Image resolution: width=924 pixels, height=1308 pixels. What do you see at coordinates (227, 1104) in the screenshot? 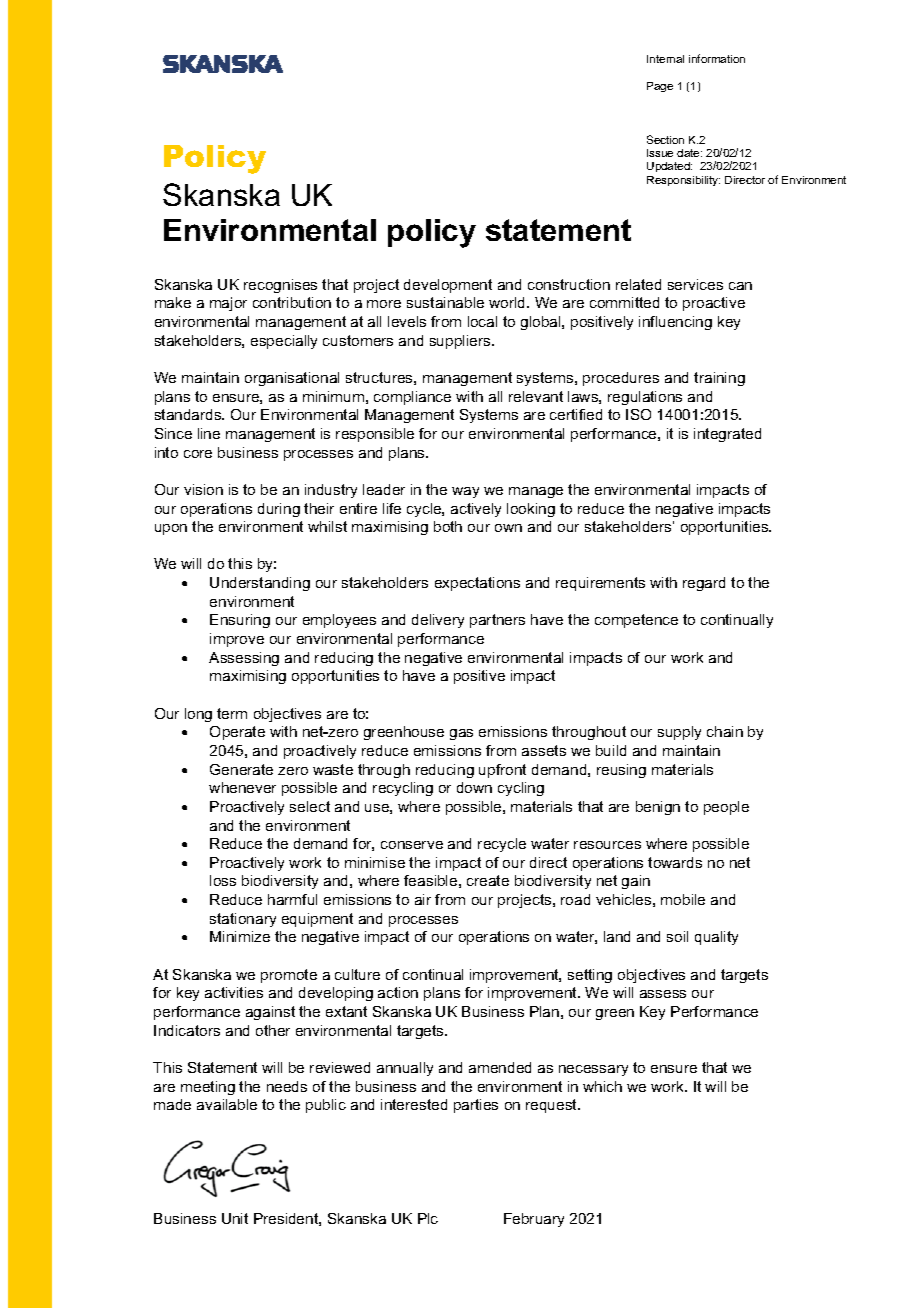
I see `available` at bounding box center [227, 1104].
